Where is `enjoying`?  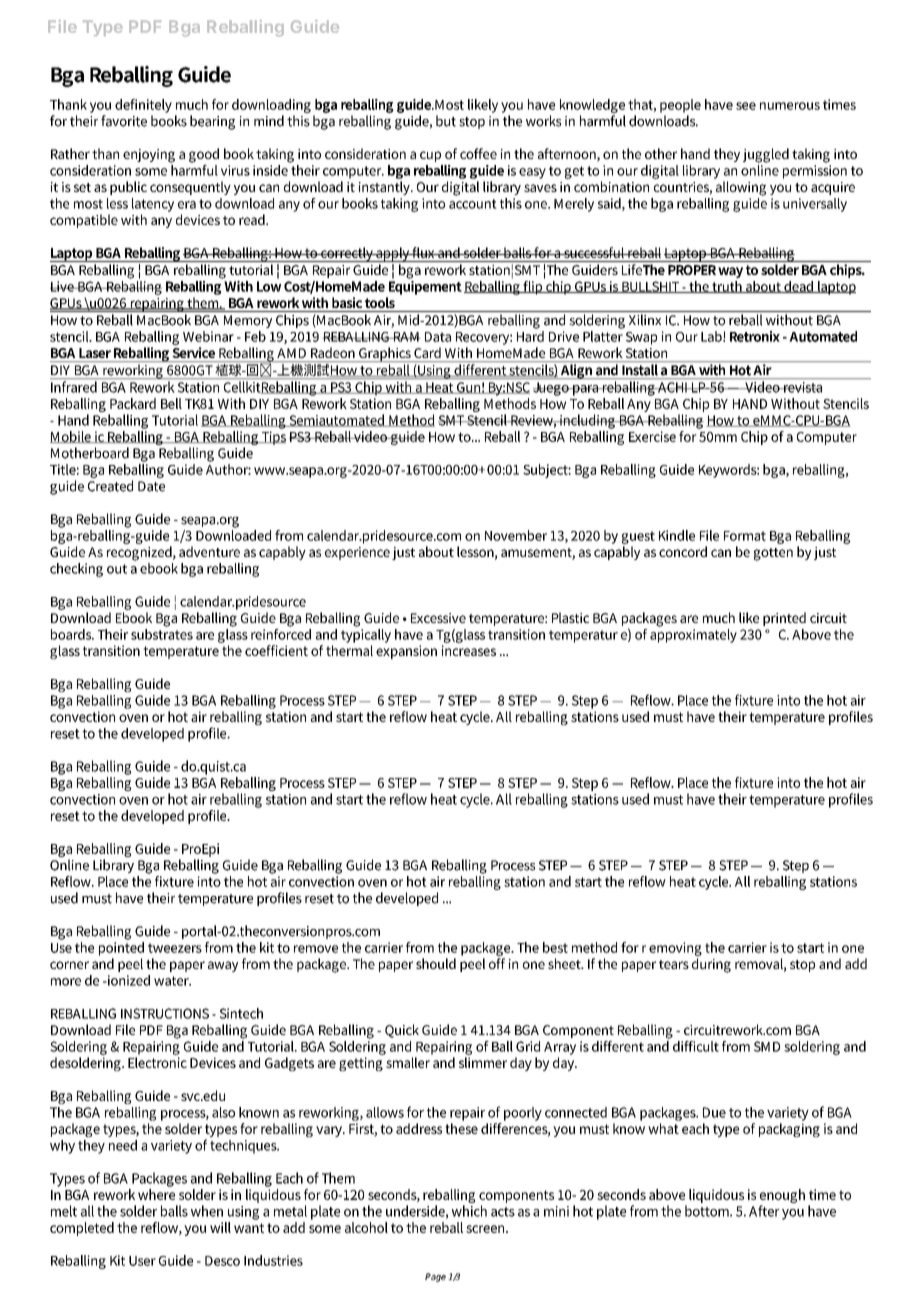 enjoying is located at coordinates (149, 156).
